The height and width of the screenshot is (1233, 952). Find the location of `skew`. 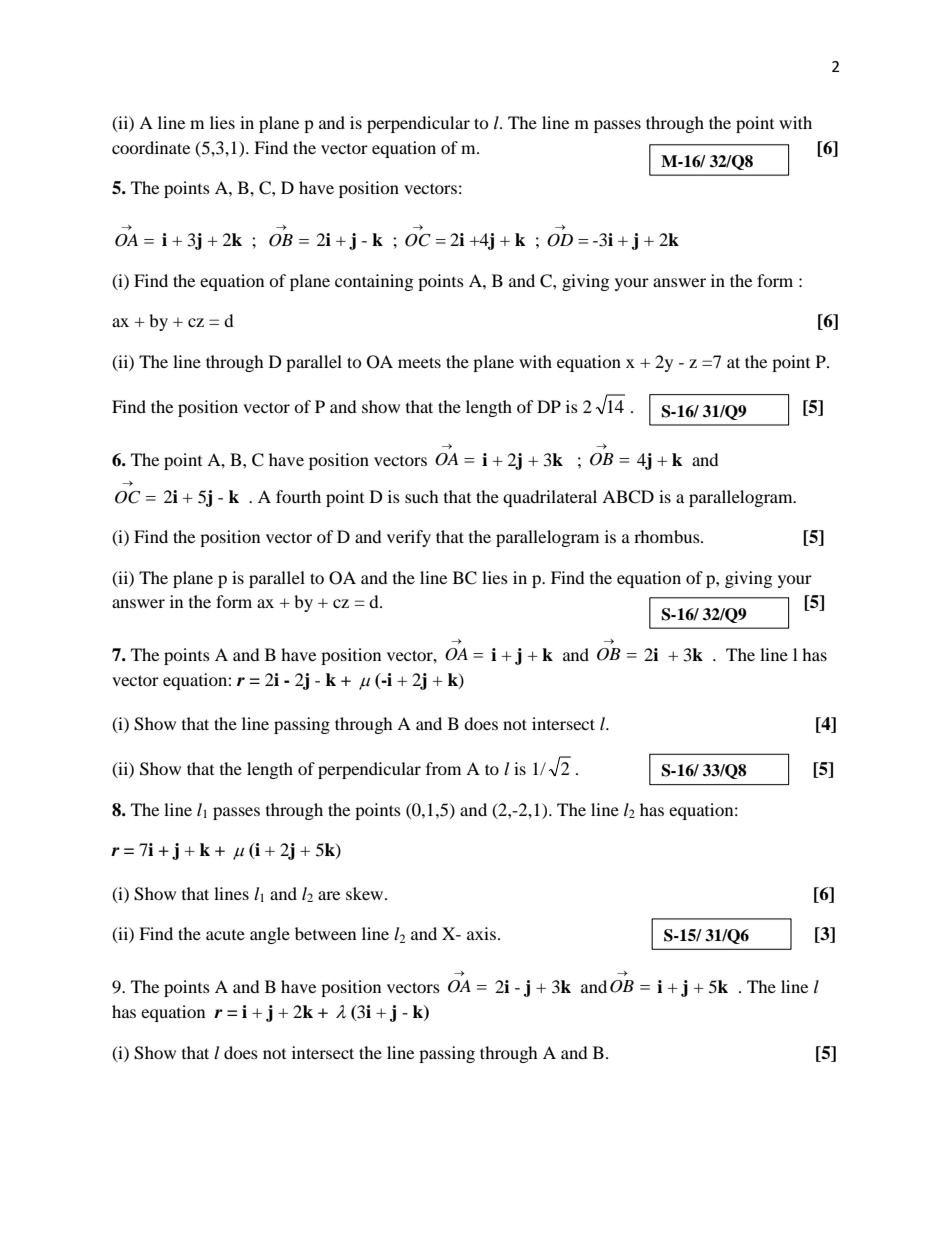

skew is located at coordinates (366, 893).
